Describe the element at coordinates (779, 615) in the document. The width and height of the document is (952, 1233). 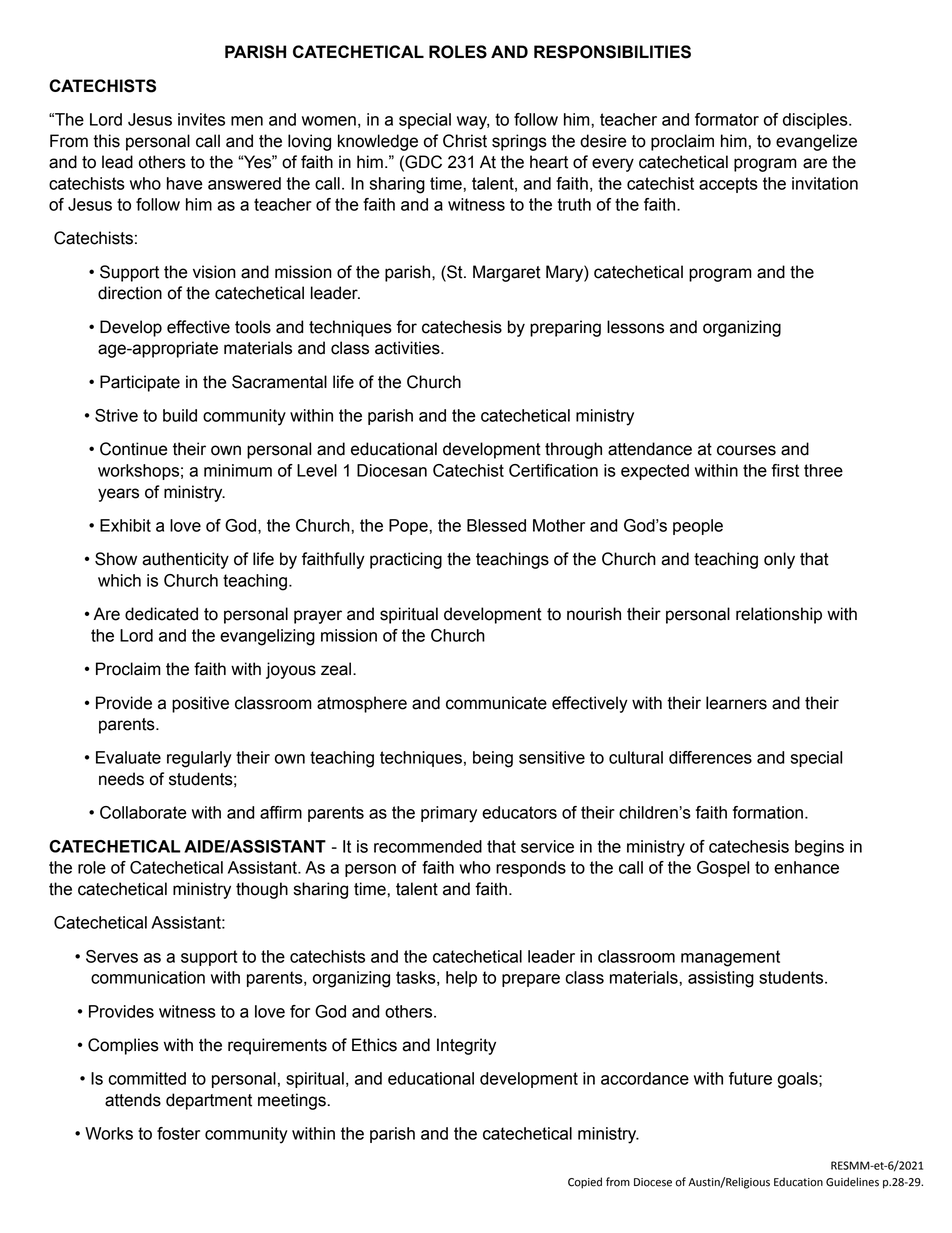
I see `relationship` at that location.
